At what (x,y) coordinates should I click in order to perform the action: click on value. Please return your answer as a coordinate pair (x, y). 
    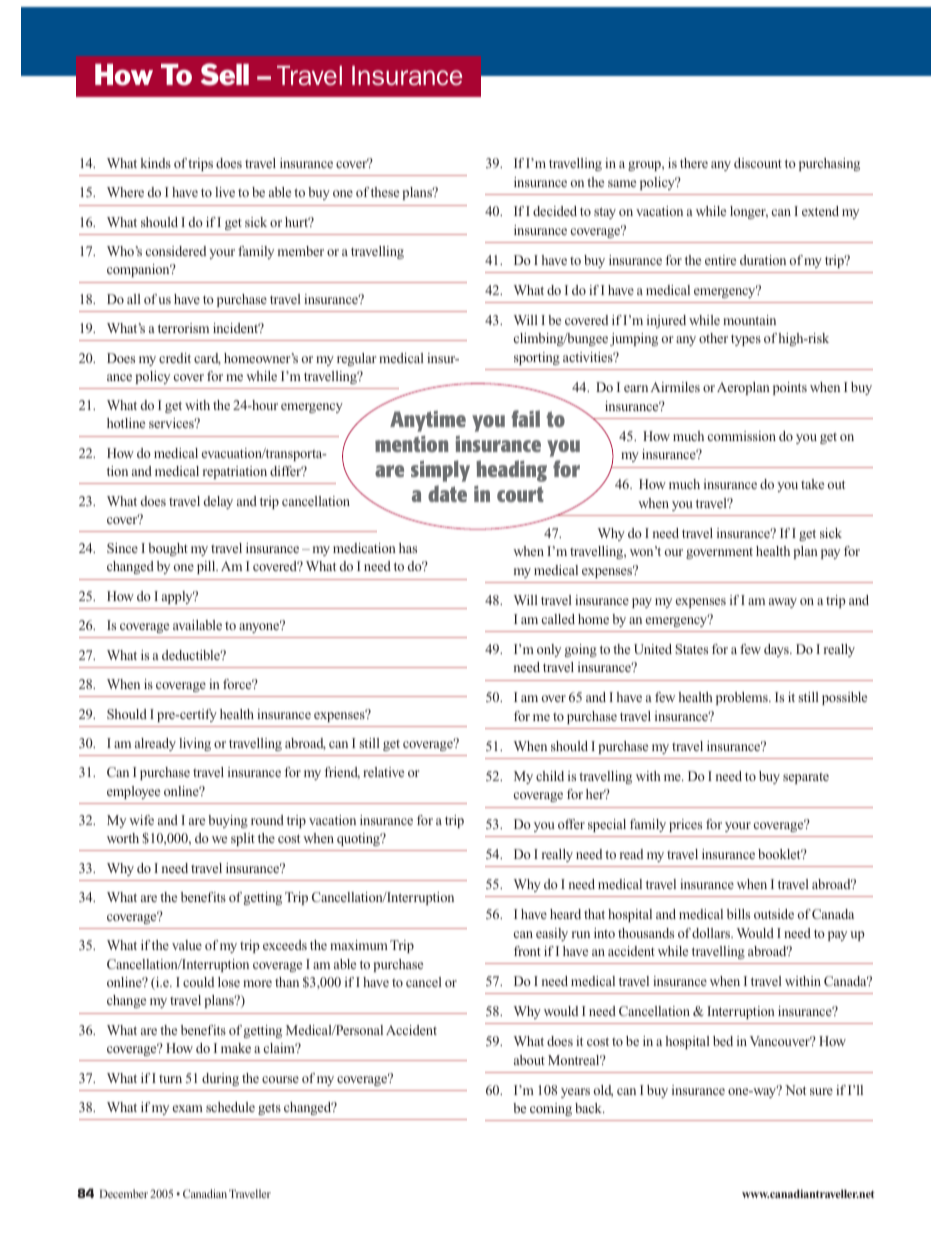
    Looking at the image, I should click on (187, 945).
